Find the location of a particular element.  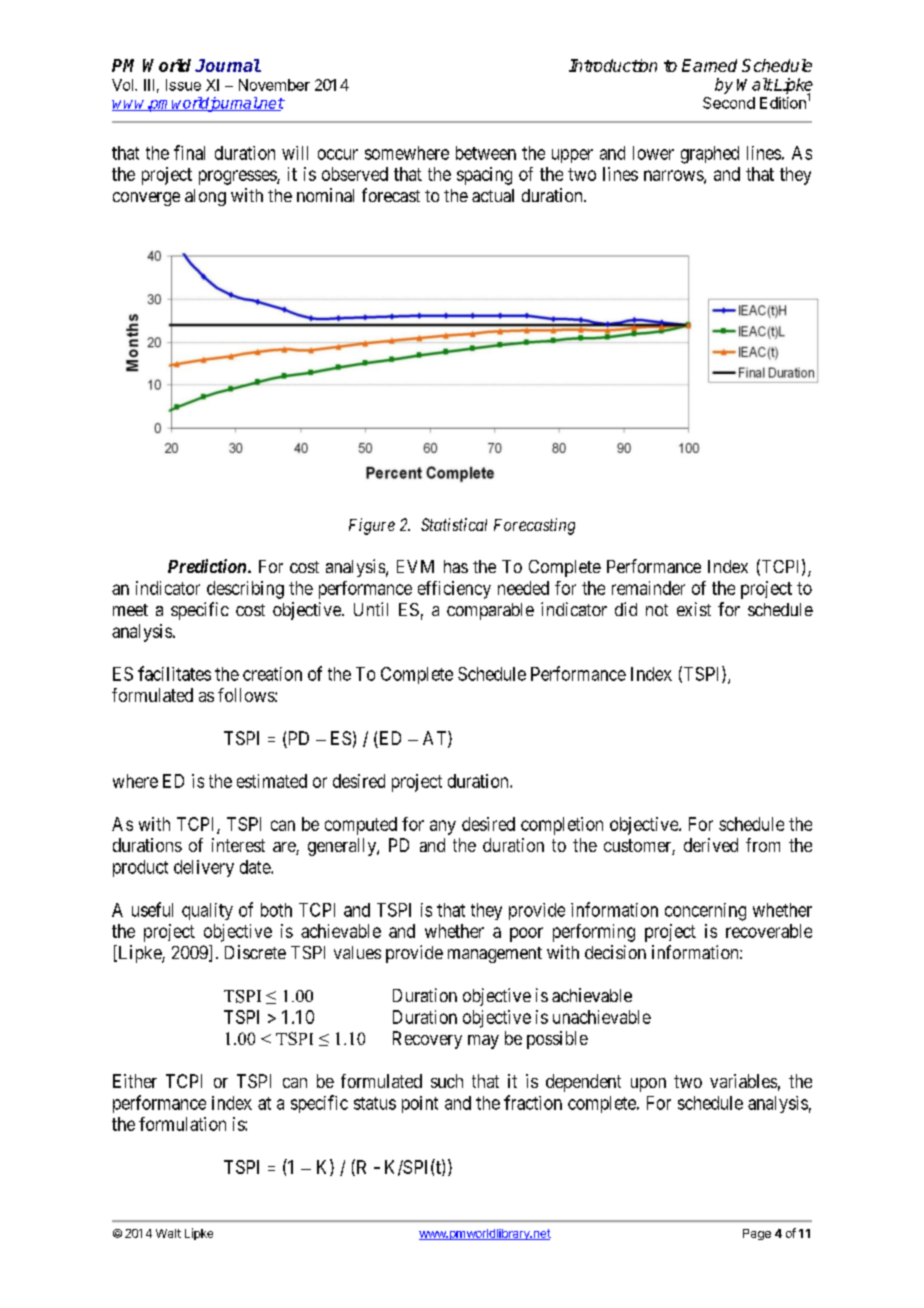

between is located at coordinates (486, 153).
